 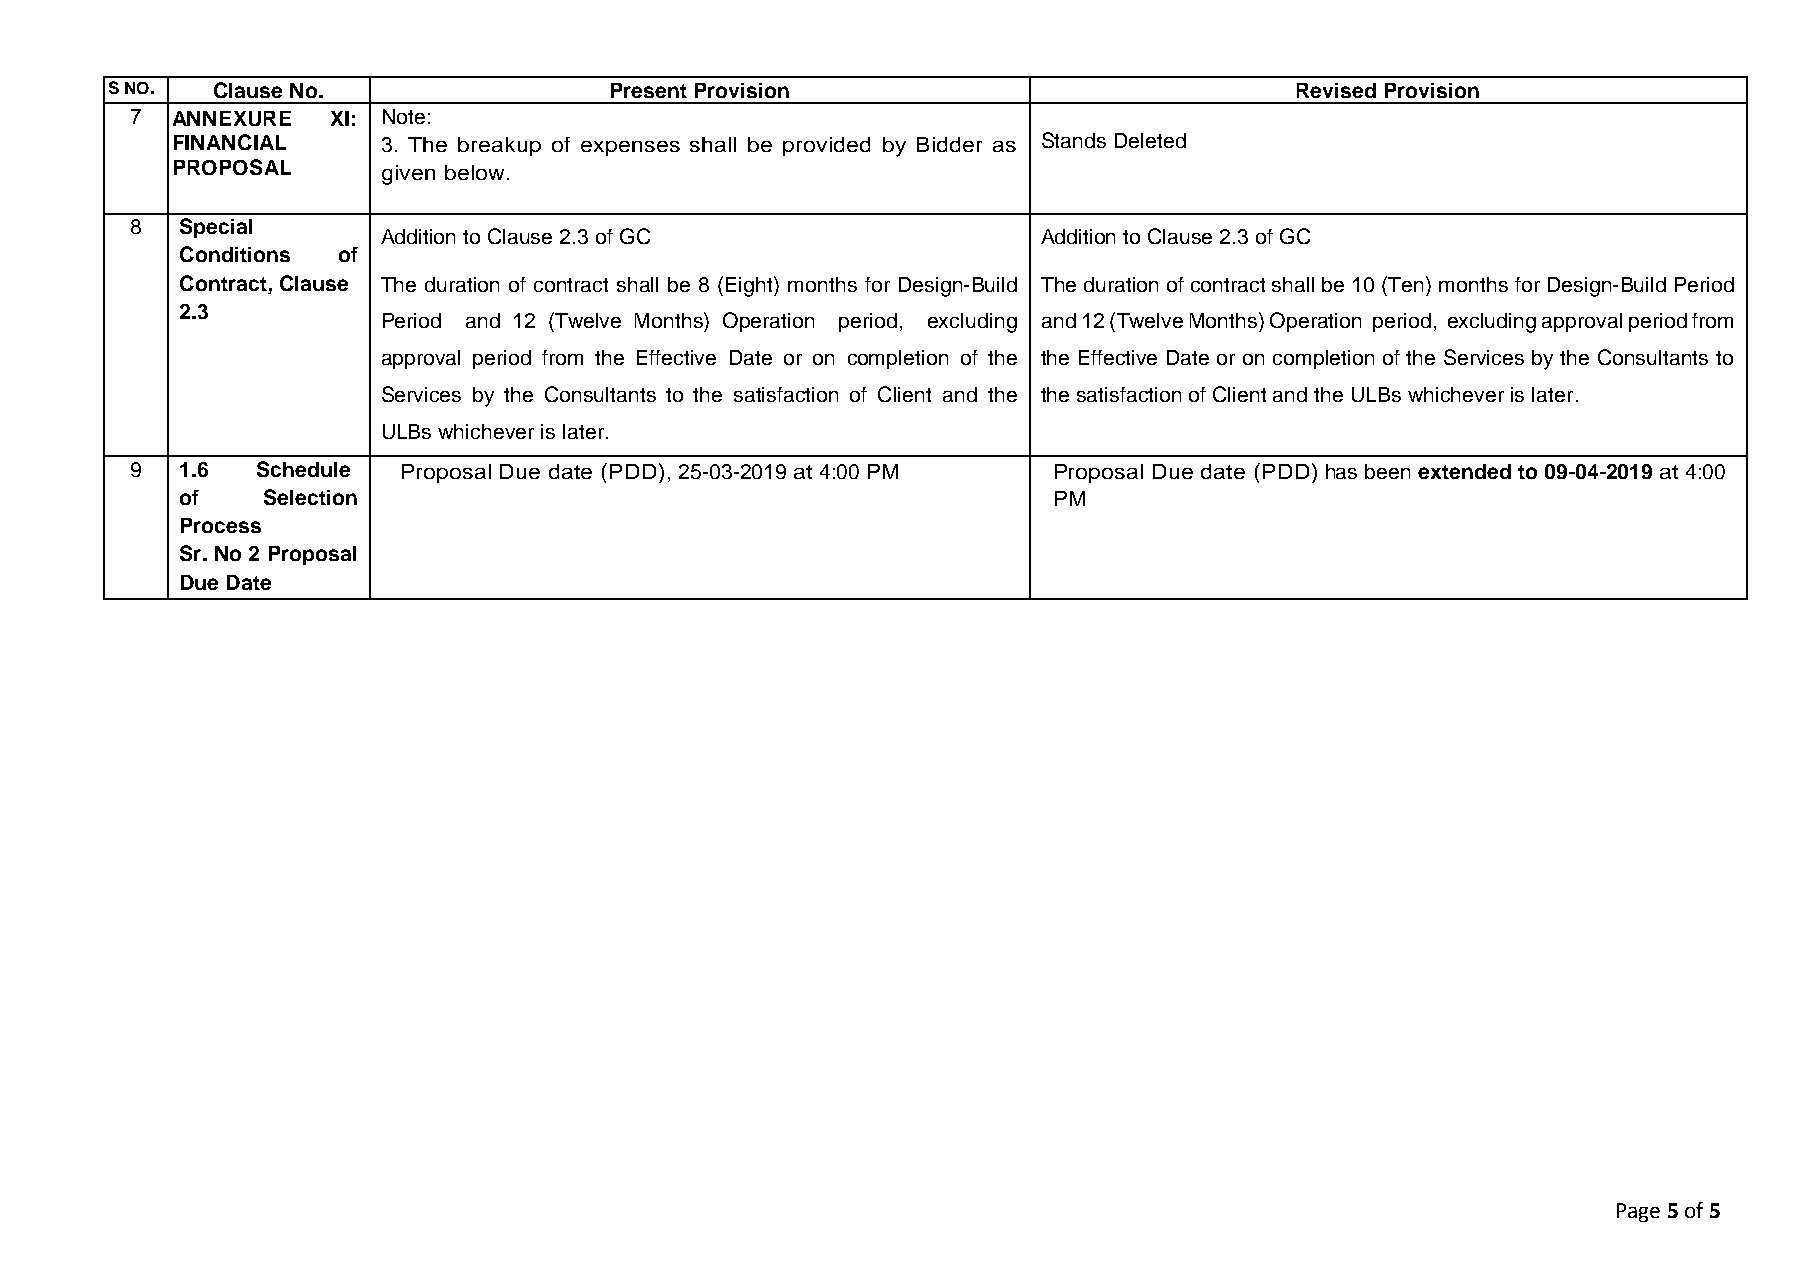 What do you see at coordinates (221, 525) in the page?
I see `Process` at bounding box center [221, 525].
